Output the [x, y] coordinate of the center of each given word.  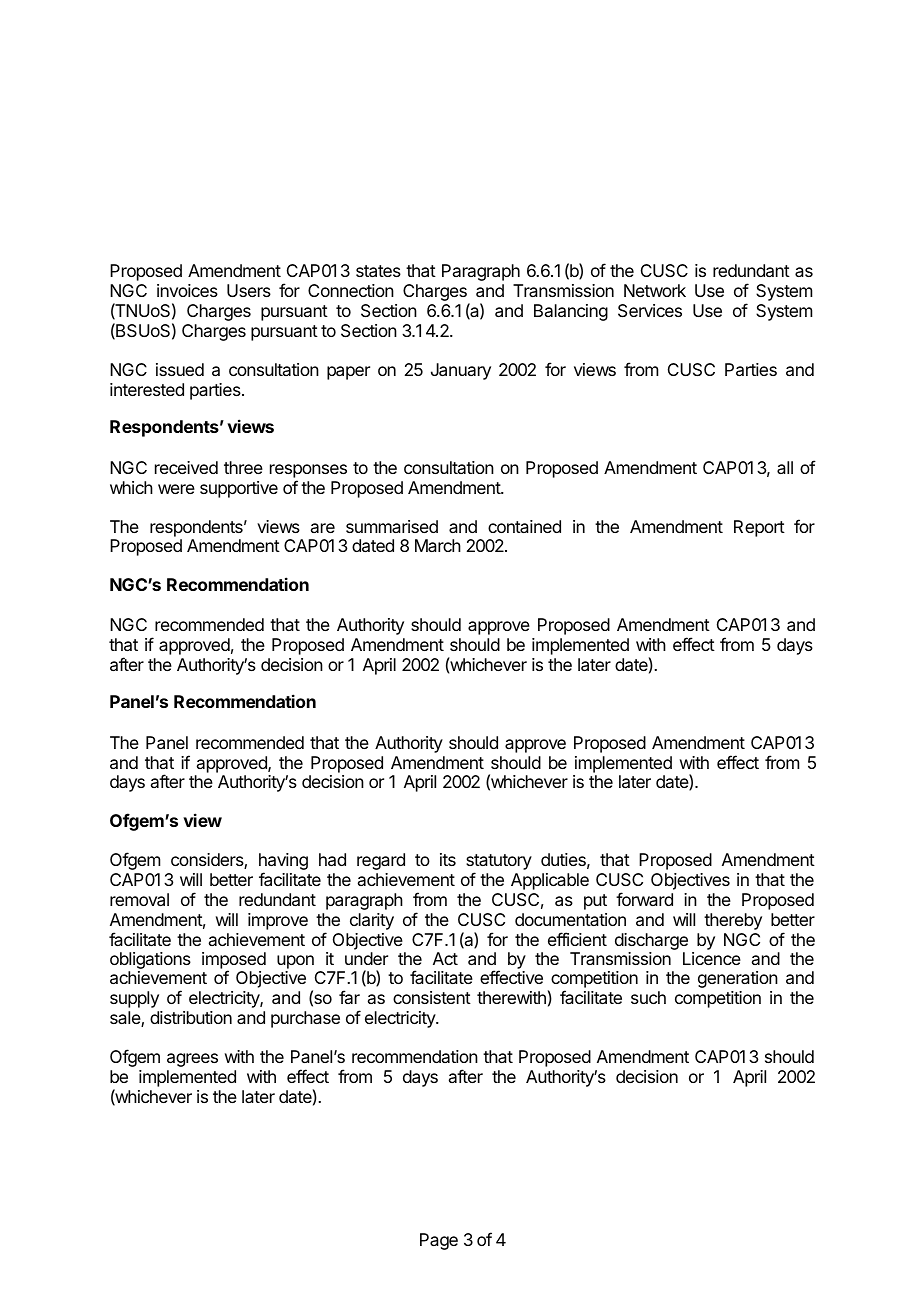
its [448, 859]
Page [439, 1241]
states [378, 271]
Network [655, 290]
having [283, 863]
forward [644, 899]
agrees [192, 1060]
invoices [187, 290]
